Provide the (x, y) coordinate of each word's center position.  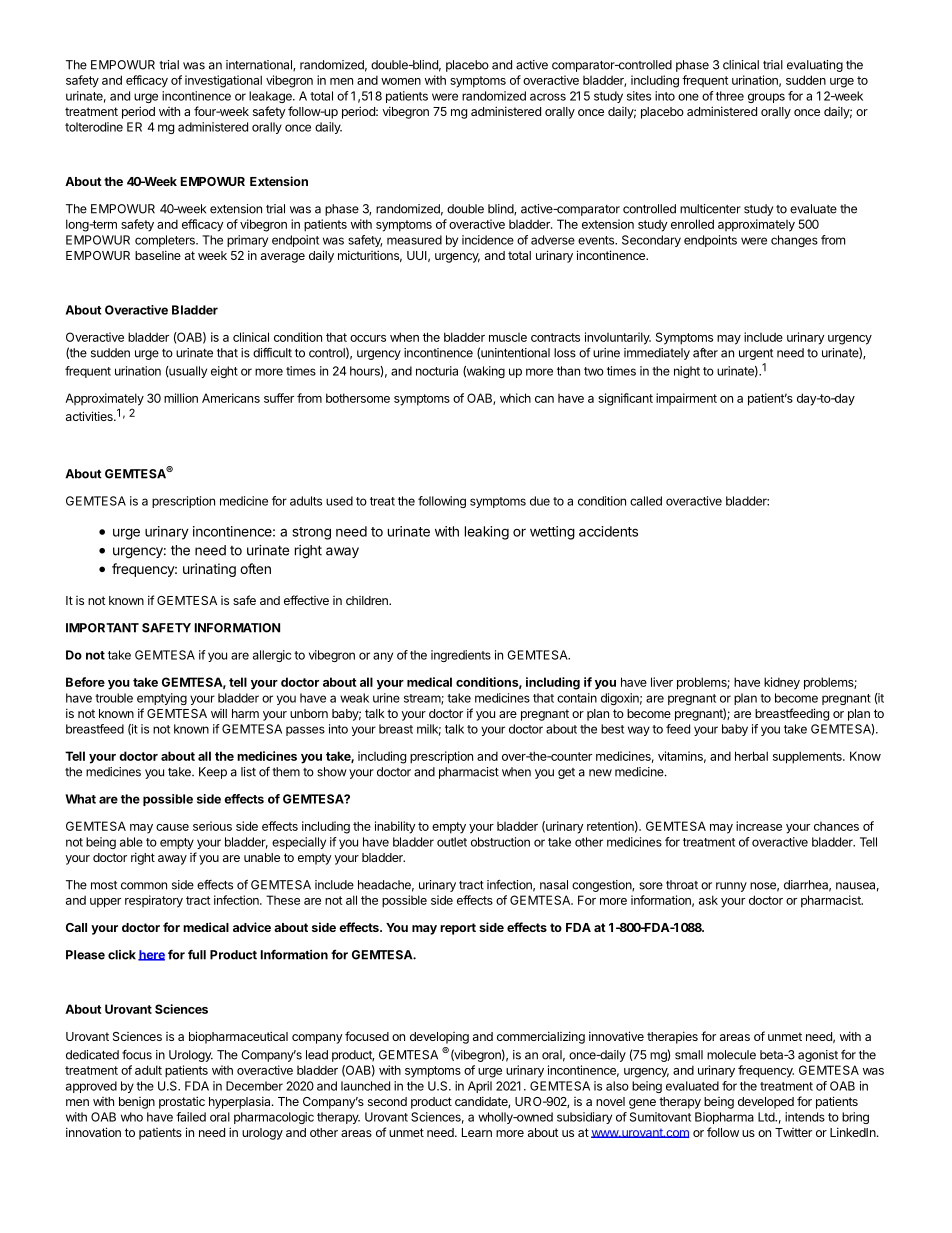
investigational (223, 81)
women (401, 81)
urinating (209, 570)
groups (766, 98)
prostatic (182, 1102)
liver (662, 682)
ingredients (461, 656)
